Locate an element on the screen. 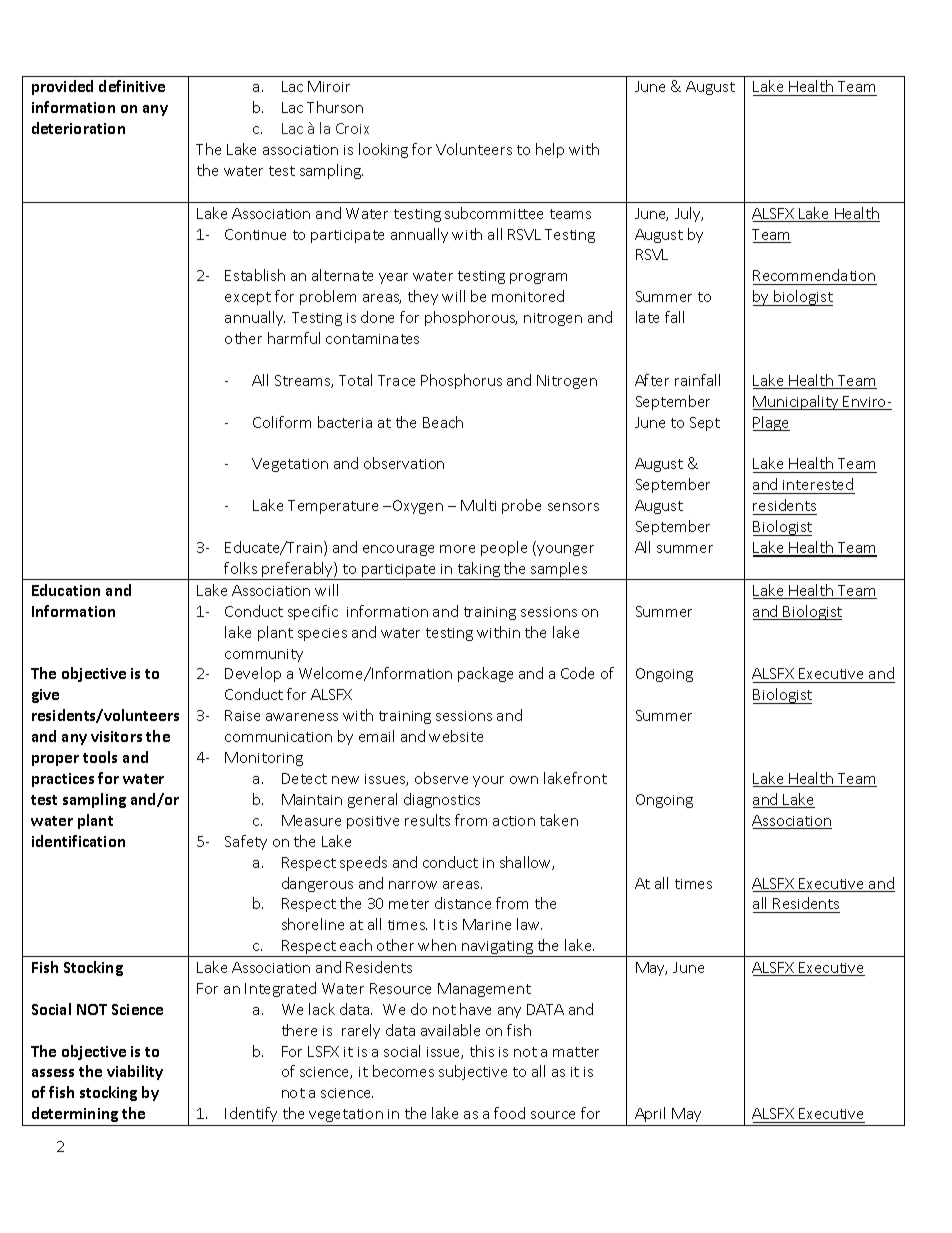 The image size is (952, 1233). After is located at coordinates (652, 380).
